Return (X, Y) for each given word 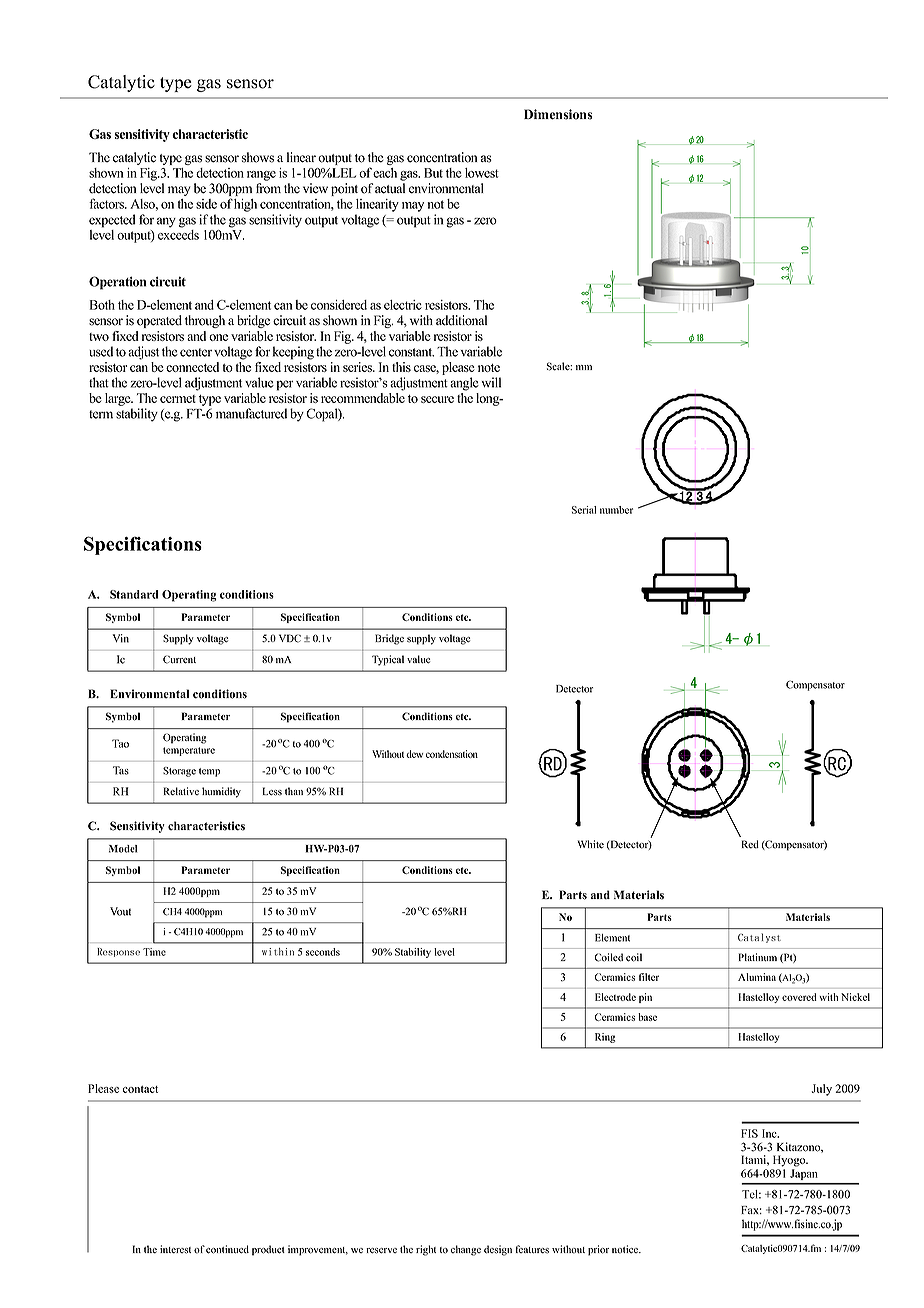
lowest (482, 173)
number (616, 510)
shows (258, 157)
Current (179, 659)
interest (175, 1249)
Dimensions (558, 114)
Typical (388, 660)
